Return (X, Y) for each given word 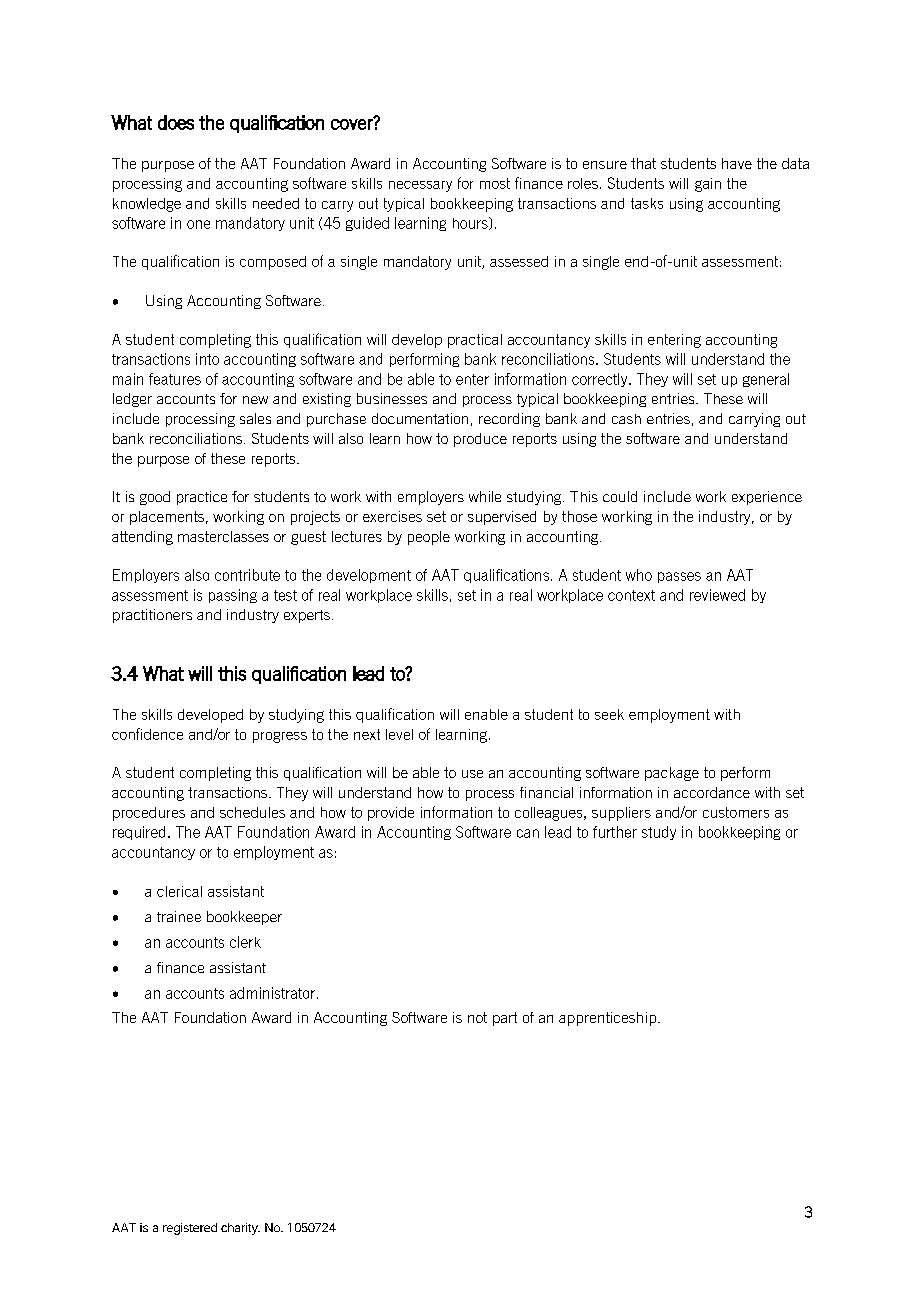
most (495, 183)
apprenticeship (609, 1019)
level (399, 734)
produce (480, 440)
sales (255, 418)
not (477, 1017)
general (766, 380)
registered (190, 1229)
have (737, 163)
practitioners (152, 616)
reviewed (717, 595)
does (176, 122)
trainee (179, 916)
